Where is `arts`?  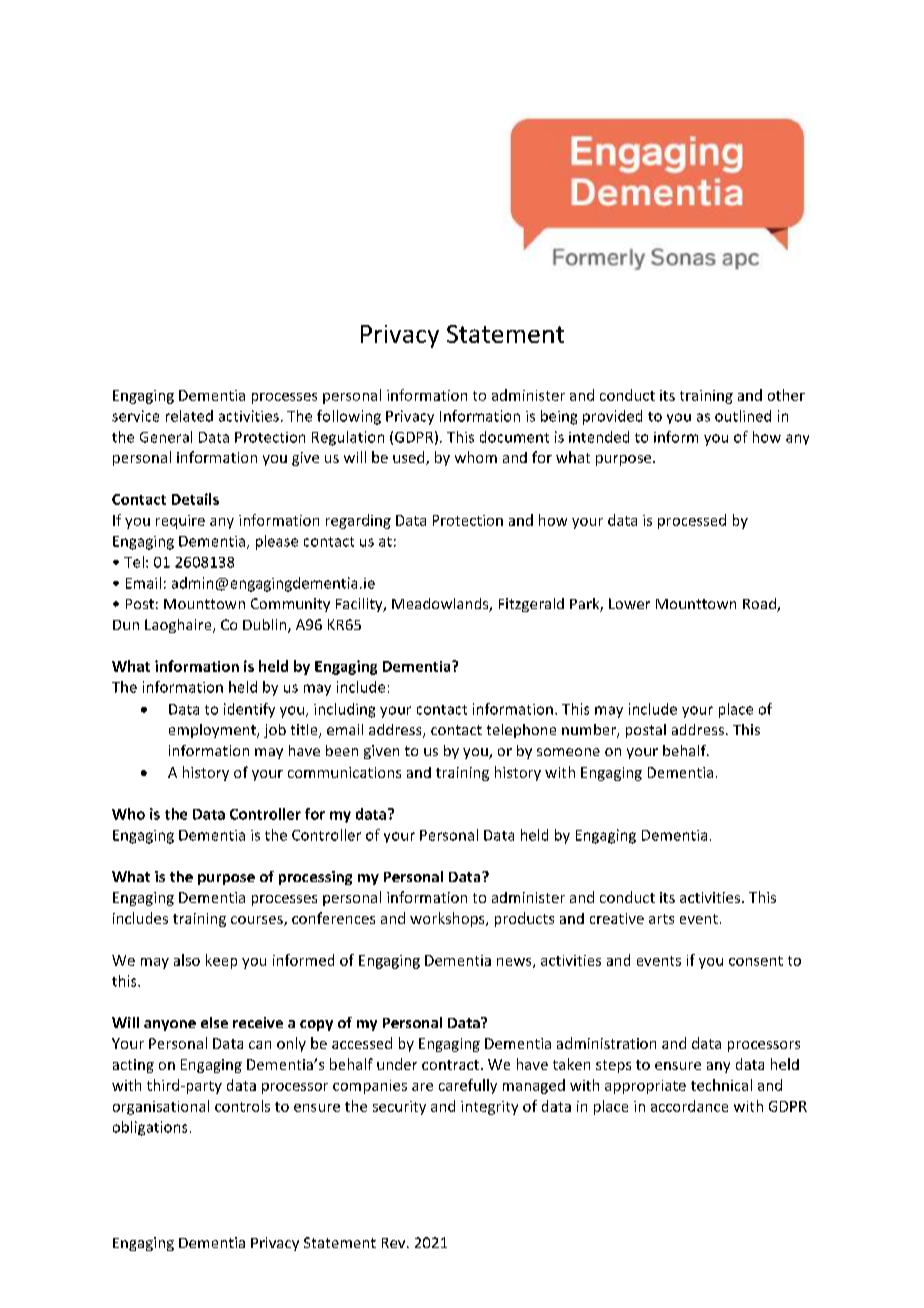 arts is located at coordinates (661, 919).
